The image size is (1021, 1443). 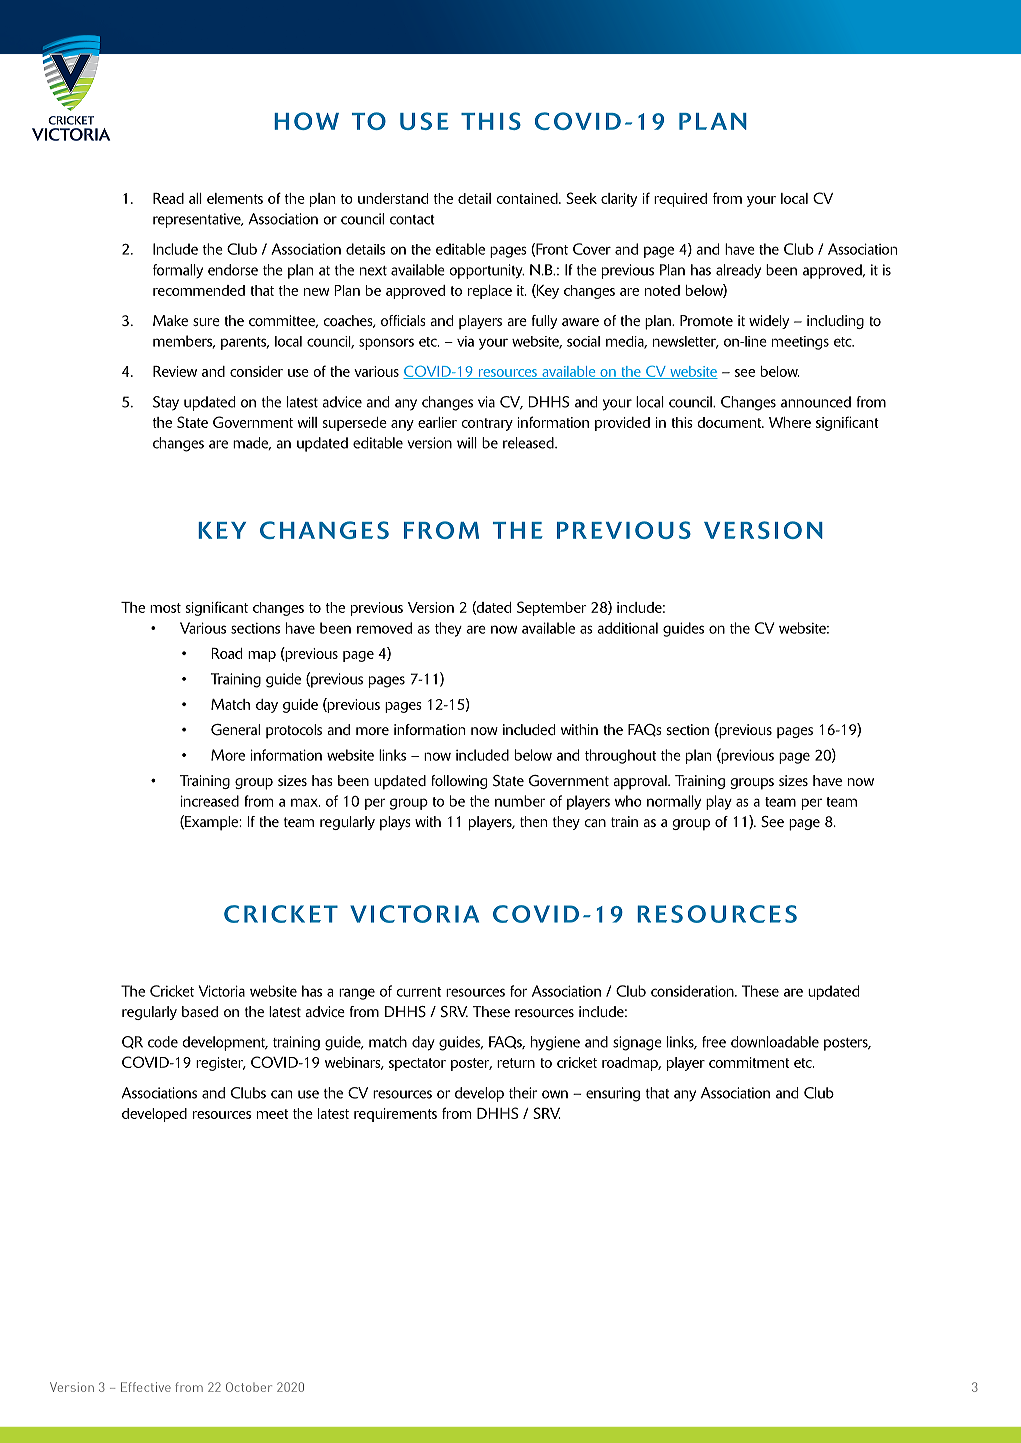 What do you see at coordinates (252, 443) in the document?
I see `made` at bounding box center [252, 443].
